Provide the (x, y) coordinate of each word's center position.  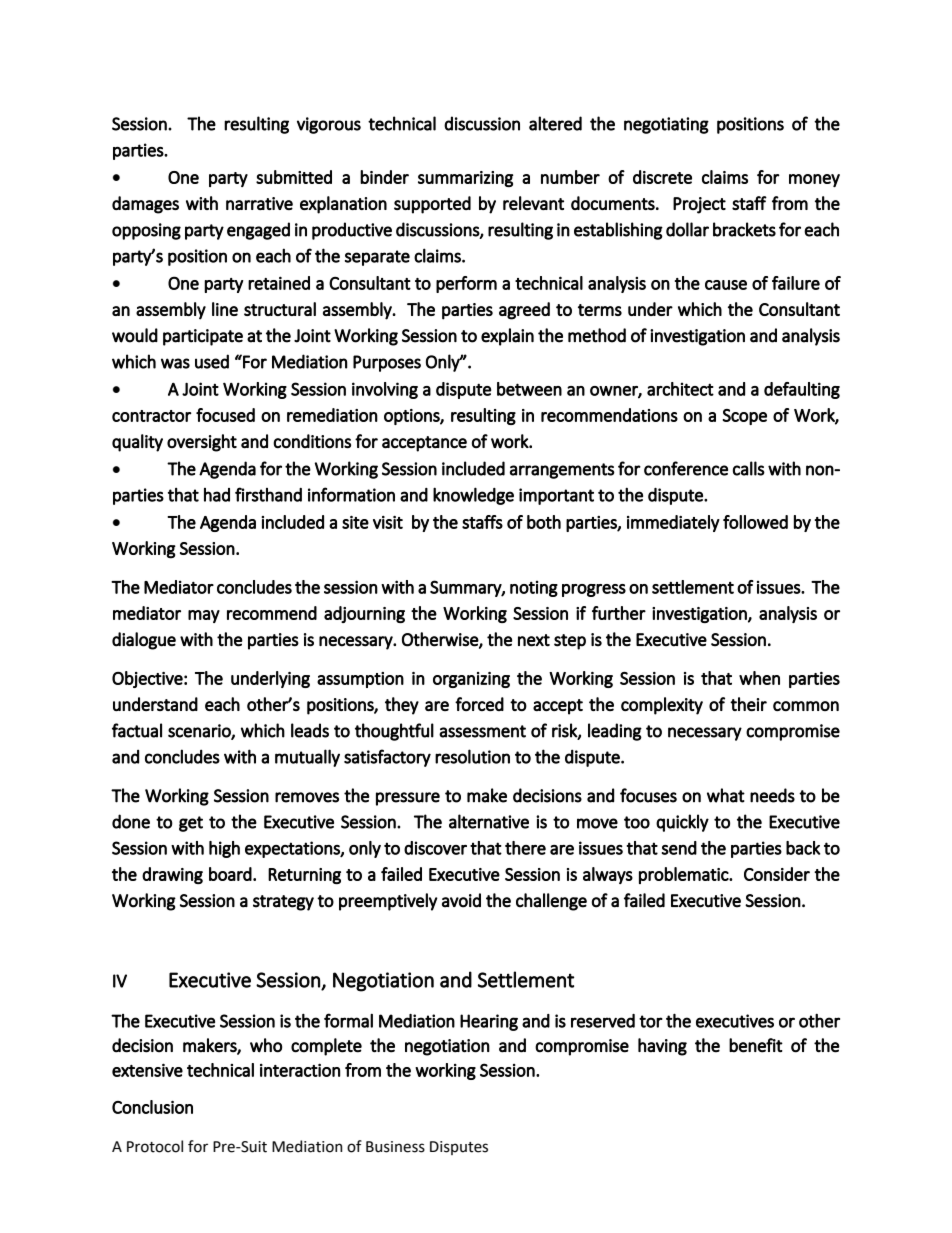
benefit (756, 1045)
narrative (259, 203)
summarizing (465, 179)
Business (395, 1147)
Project (699, 205)
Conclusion (152, 1107)
